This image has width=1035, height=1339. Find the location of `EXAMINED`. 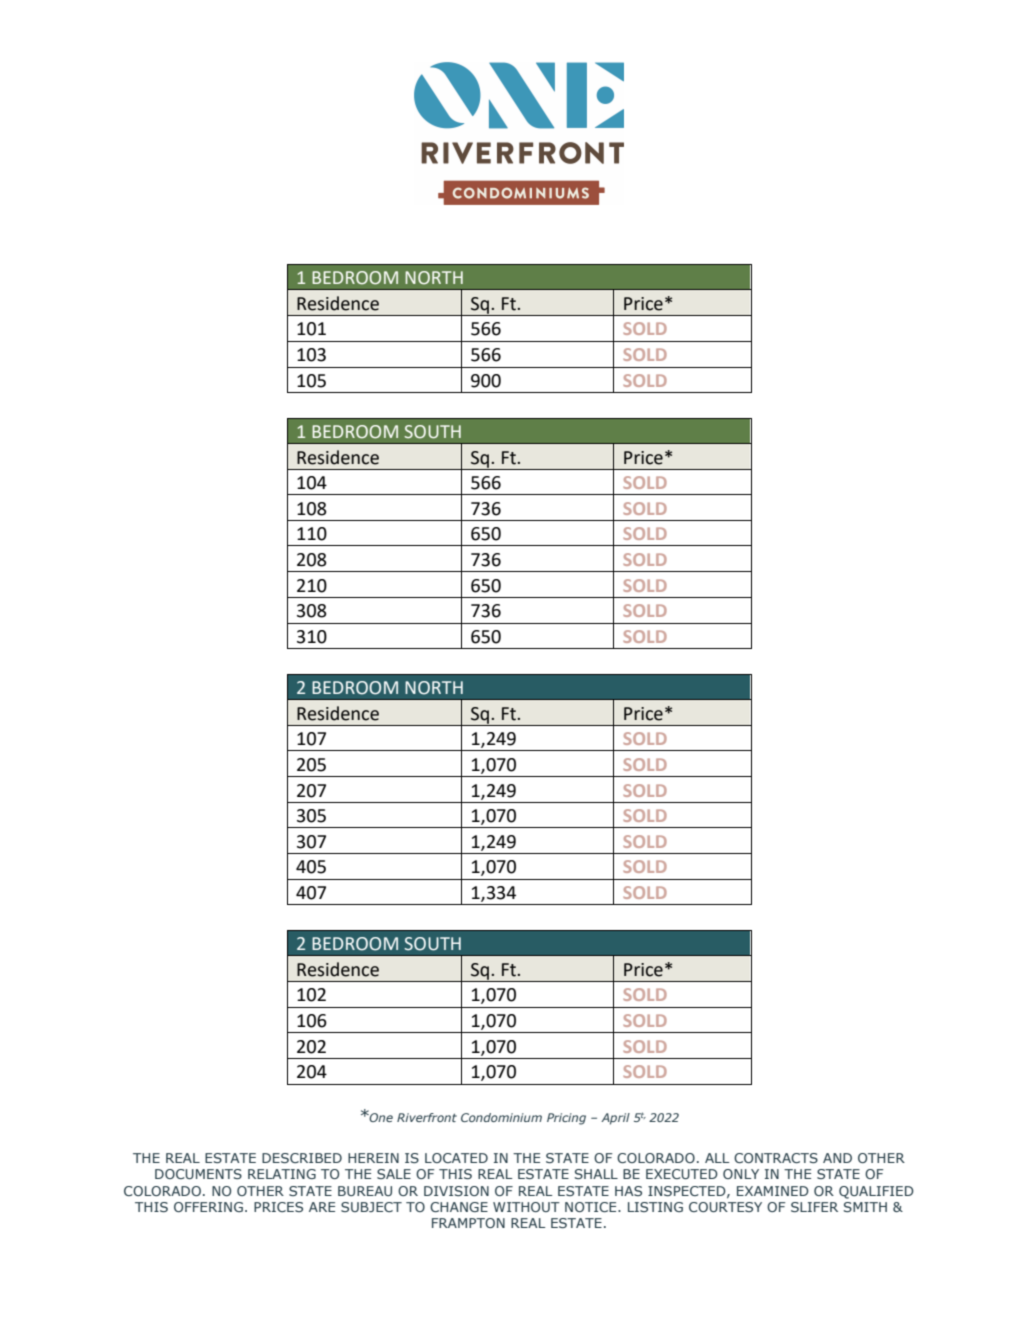

EXAMINED is located at coordinates (773, 1191).
